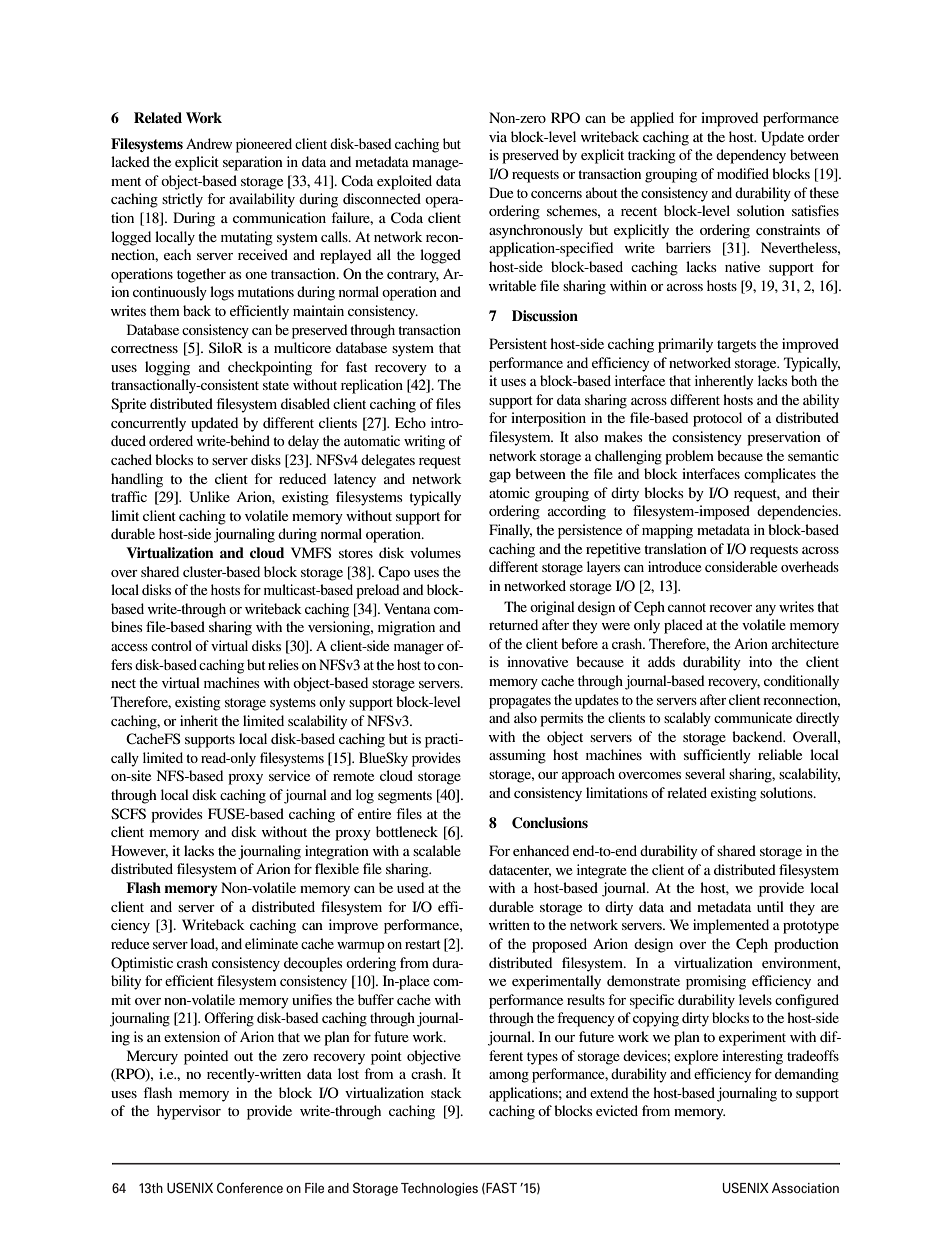 Image resolution: width=952 pixels, height=1233 pixels. I want to click on Persistent, so click(518, 343).
